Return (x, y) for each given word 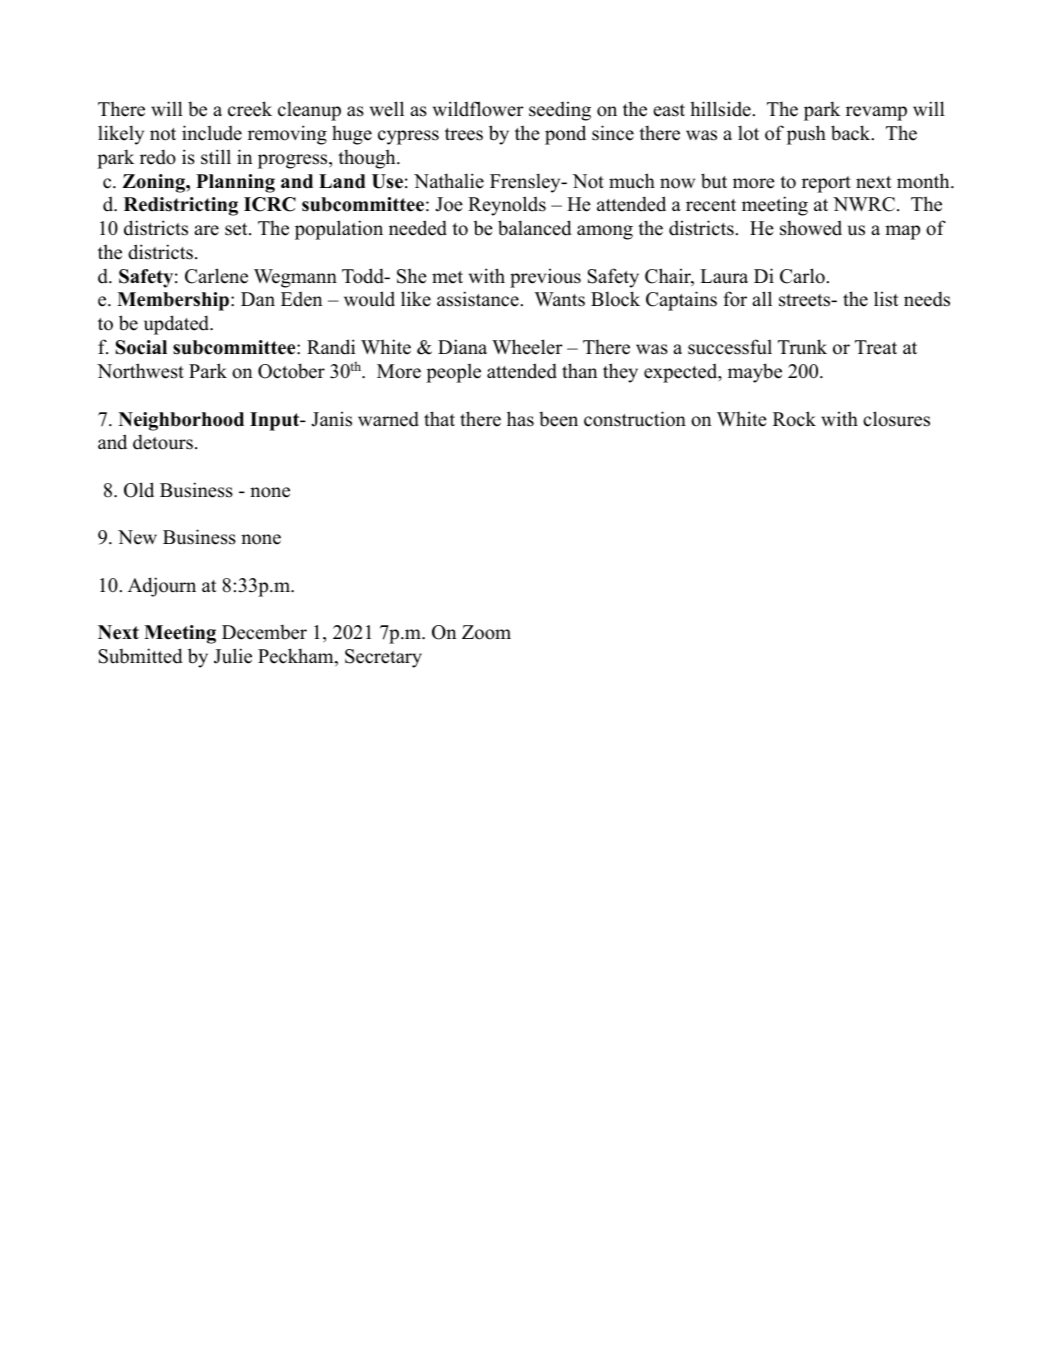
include (212, 133)
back (852, 133)
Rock (794, 419)
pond (565, 135)
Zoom (486, 632)
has (520, 419)
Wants (559, 299)
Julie (233, 656)
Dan (258, 299)
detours (163, 442)
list (886, 299)
